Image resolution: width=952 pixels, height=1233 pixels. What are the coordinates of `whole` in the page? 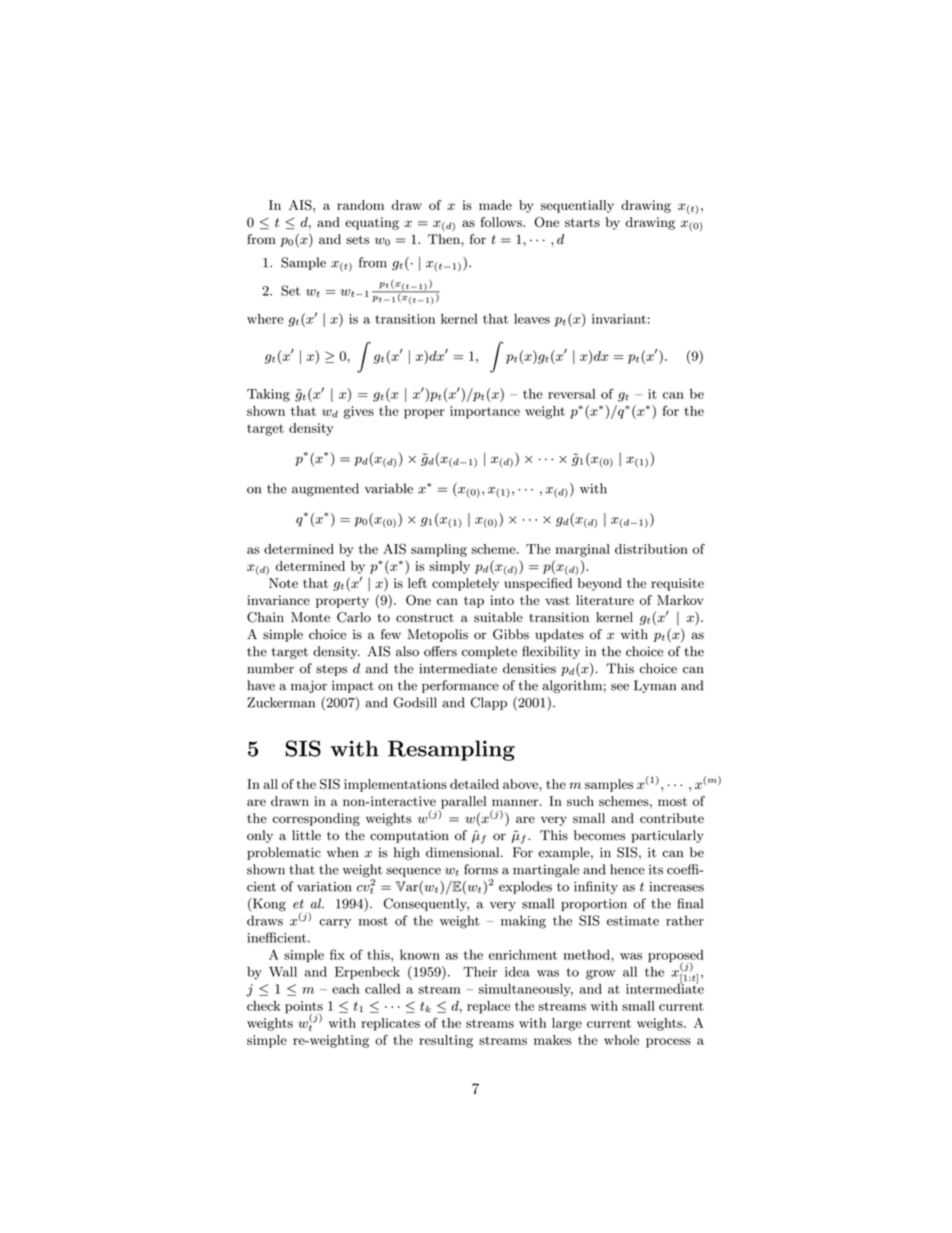 It's located at (621, 1040).
